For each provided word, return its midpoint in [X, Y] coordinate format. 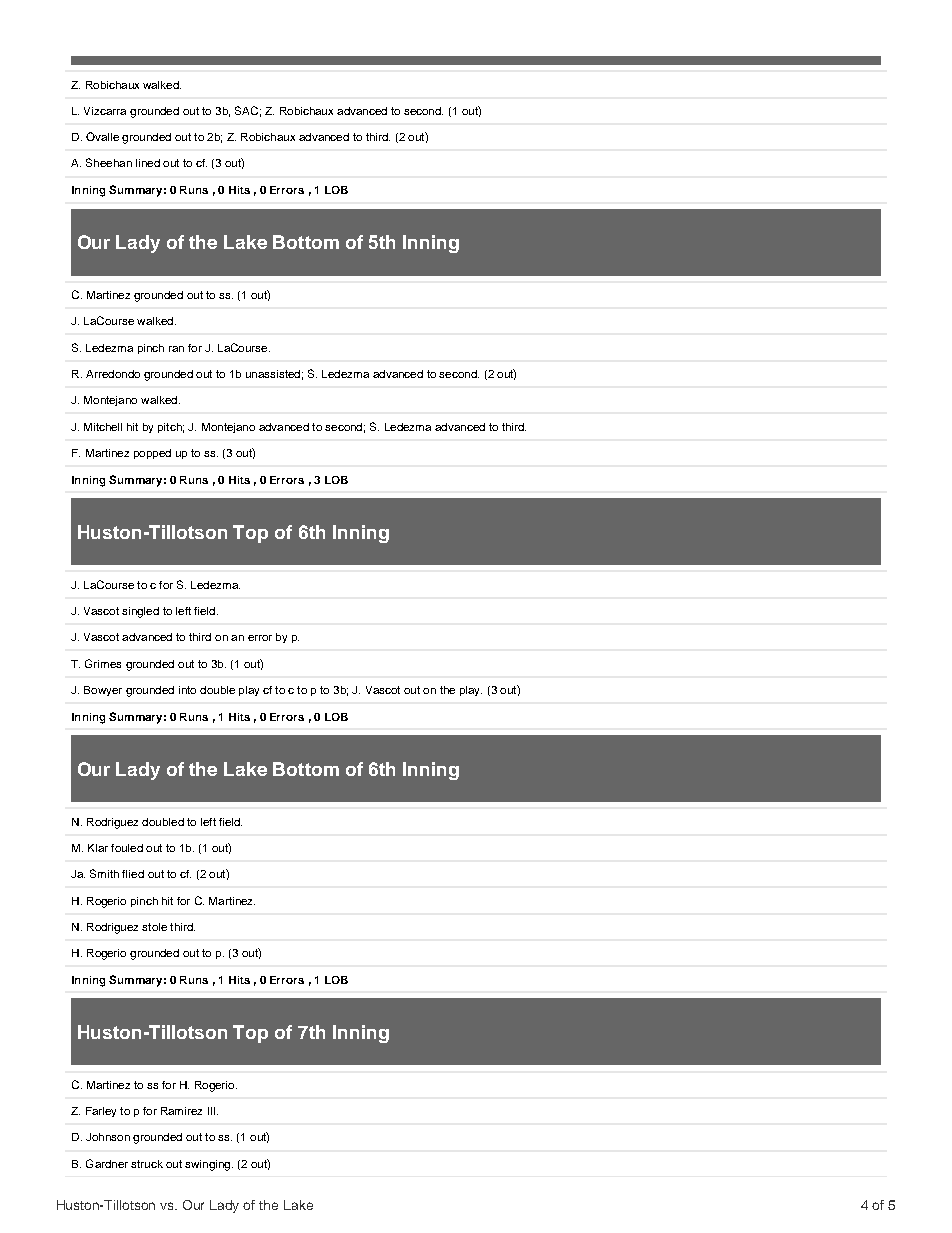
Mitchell [103, 427]
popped [152, 454]
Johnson [108, 1137]
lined [148, 163]
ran [176, 349]
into [187, 690]
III [213, 1111]
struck [147, 1164]
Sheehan [109, 162]
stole [154, 927]
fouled [127, 848]
